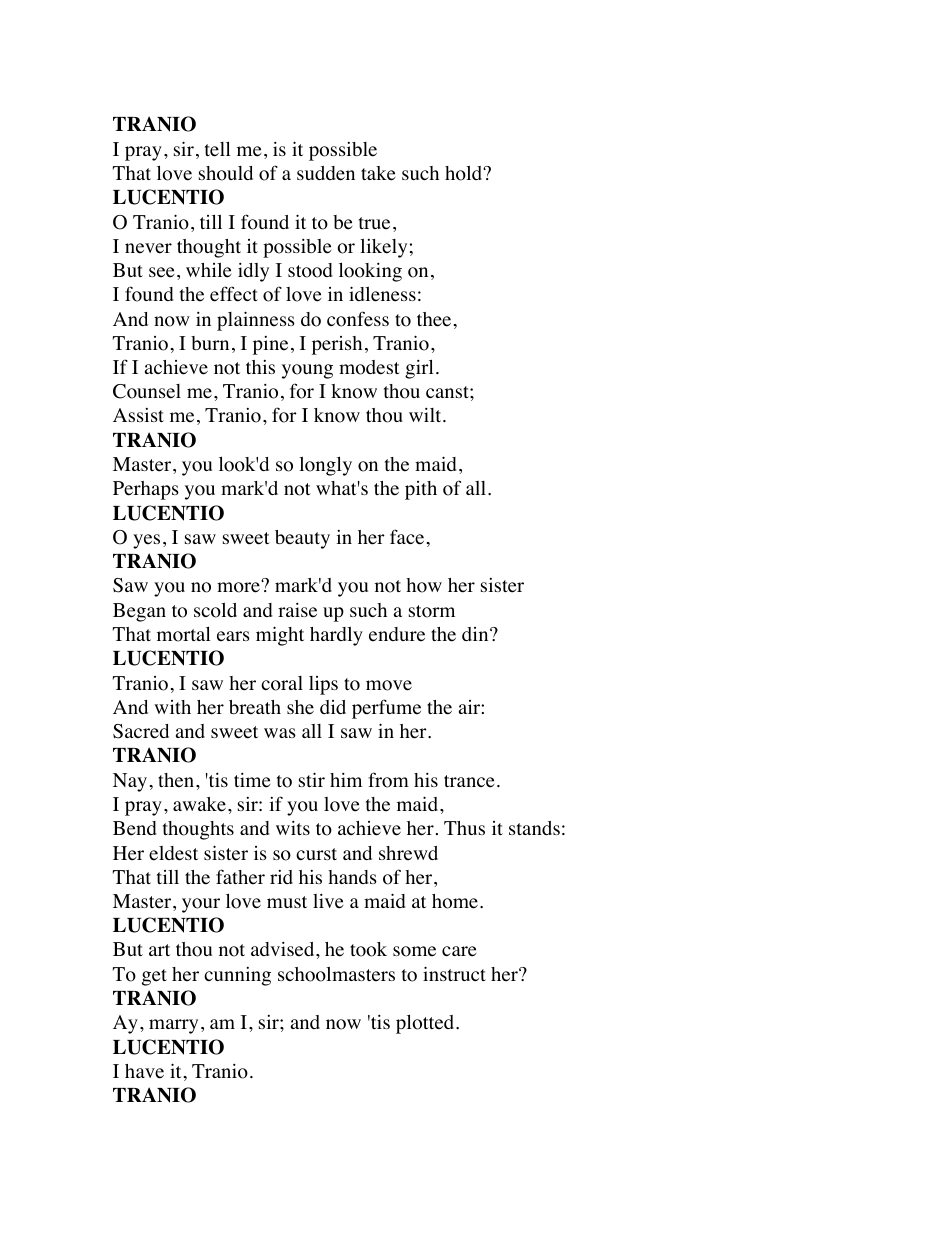 This screenshot has height=1233, width=952. Describe the element at coordinates (173, 1026) in the screenshot. I see `marry` at that location.
